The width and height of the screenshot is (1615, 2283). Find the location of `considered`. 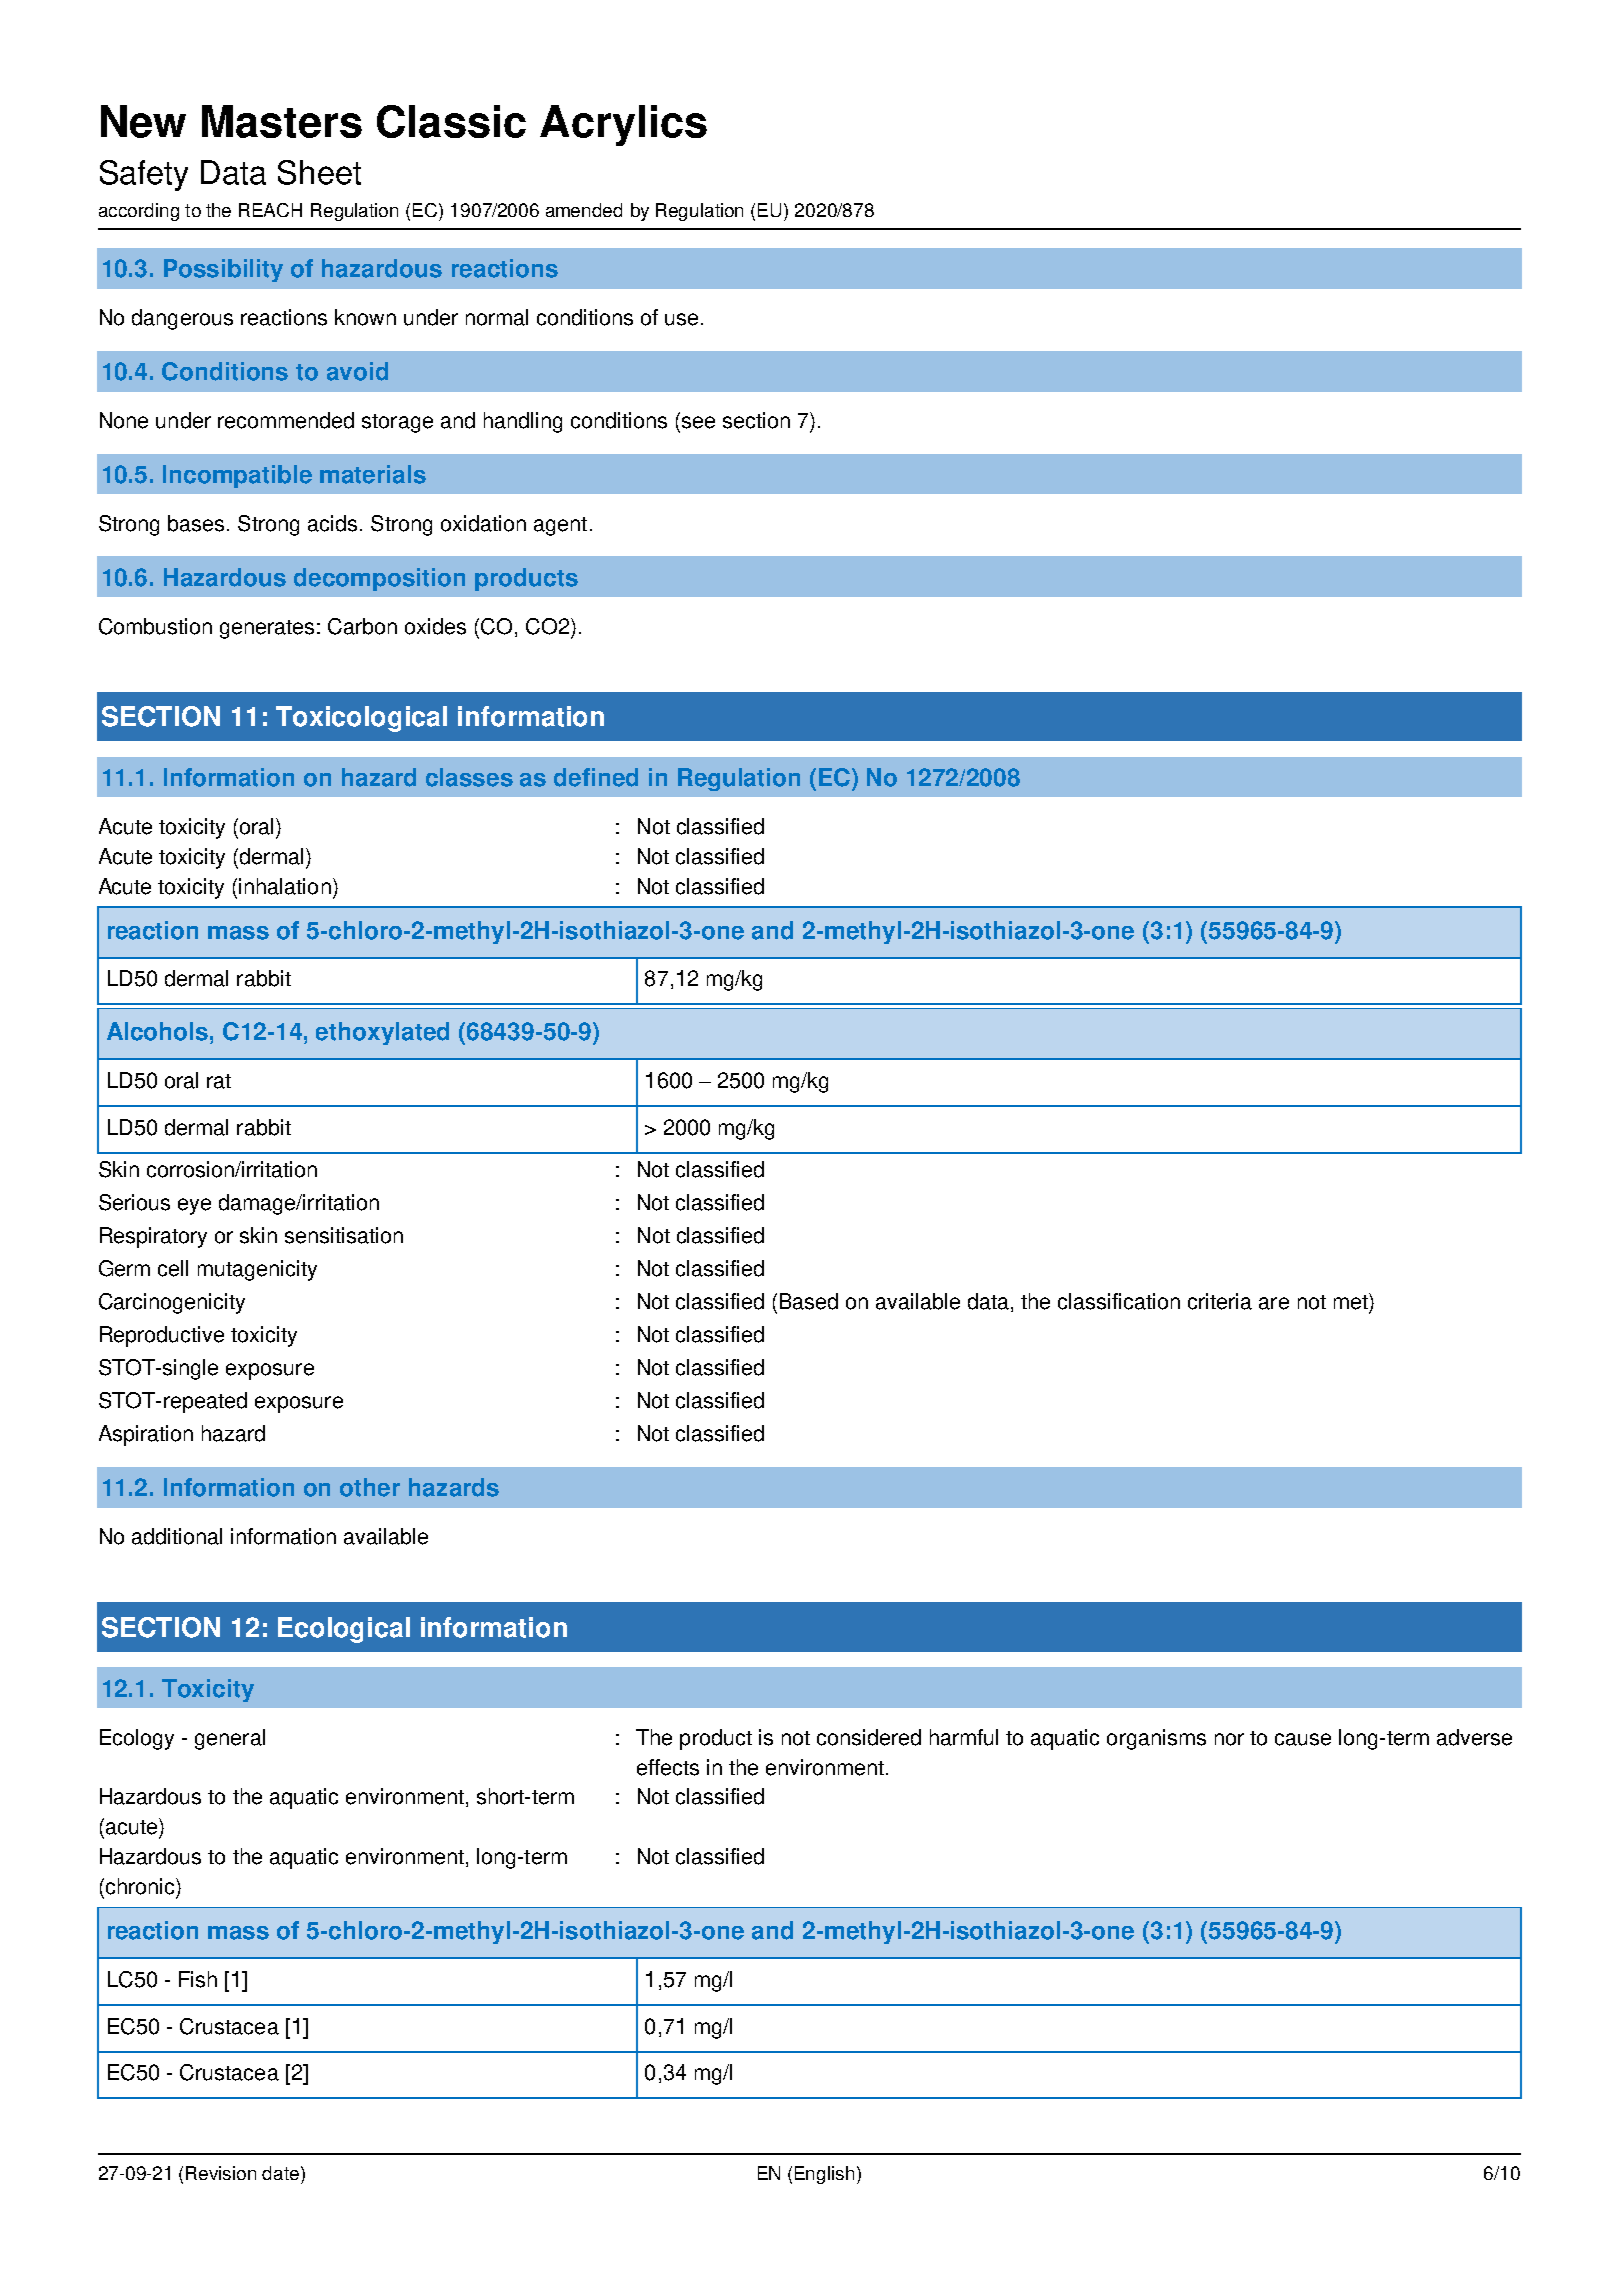

considered is located at coordinates (869, 1737).
